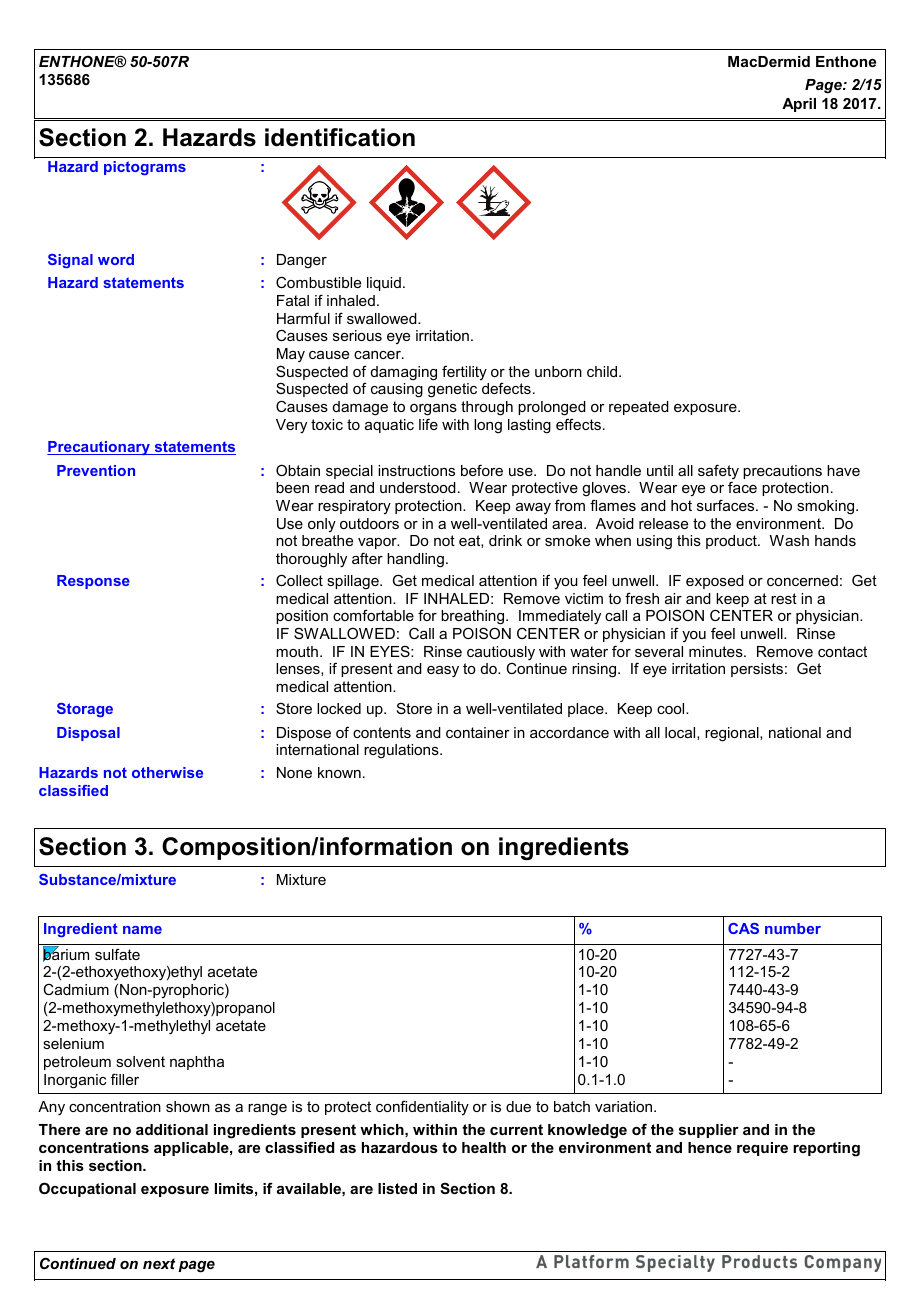 Image resolution: width=924 pixels, height=1308 pixels. What do you see at coordinates (340, 137) in the screenshot?
I see `identification` at bounding box center [340, 137].
